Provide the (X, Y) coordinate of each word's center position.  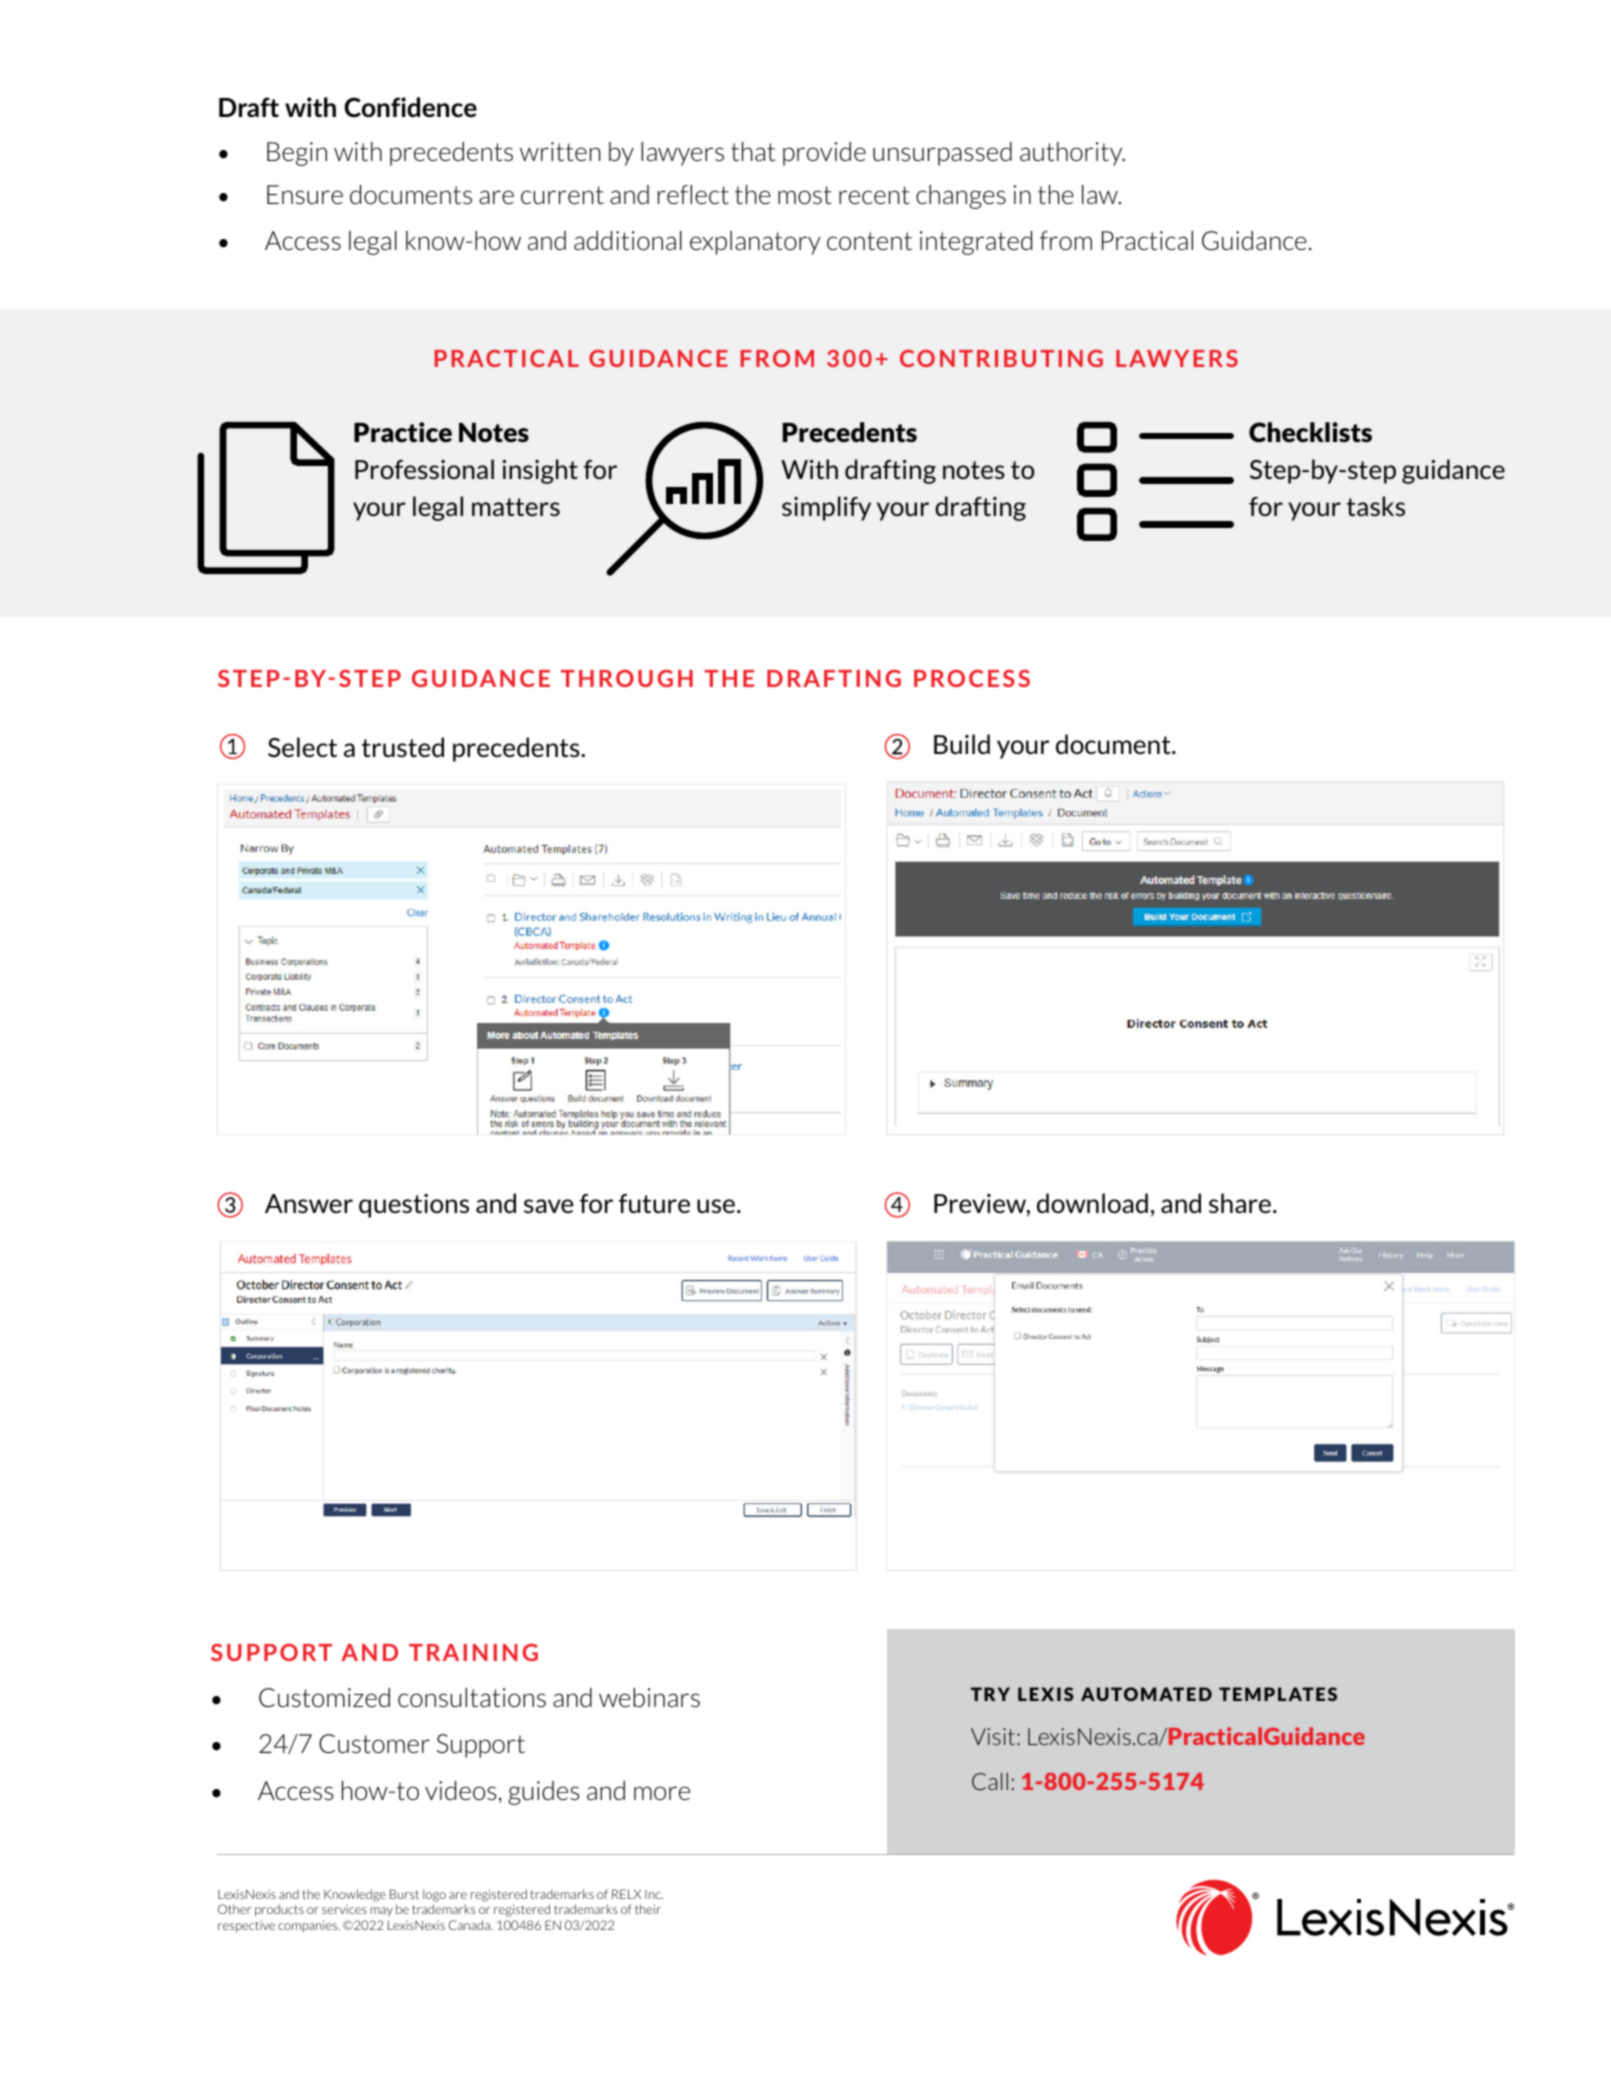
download (1092, 1203)
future (654, 1203)
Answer (309, 1203)
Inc (654, 1894)
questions (414, 1206)
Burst (404, 1894)
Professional (424, 469)
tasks (1376, 506)
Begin (297, 154)
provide (824, 154)
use (716, 1206)
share (1240, 1203)
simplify (826, 508)
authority (1072, 154)
